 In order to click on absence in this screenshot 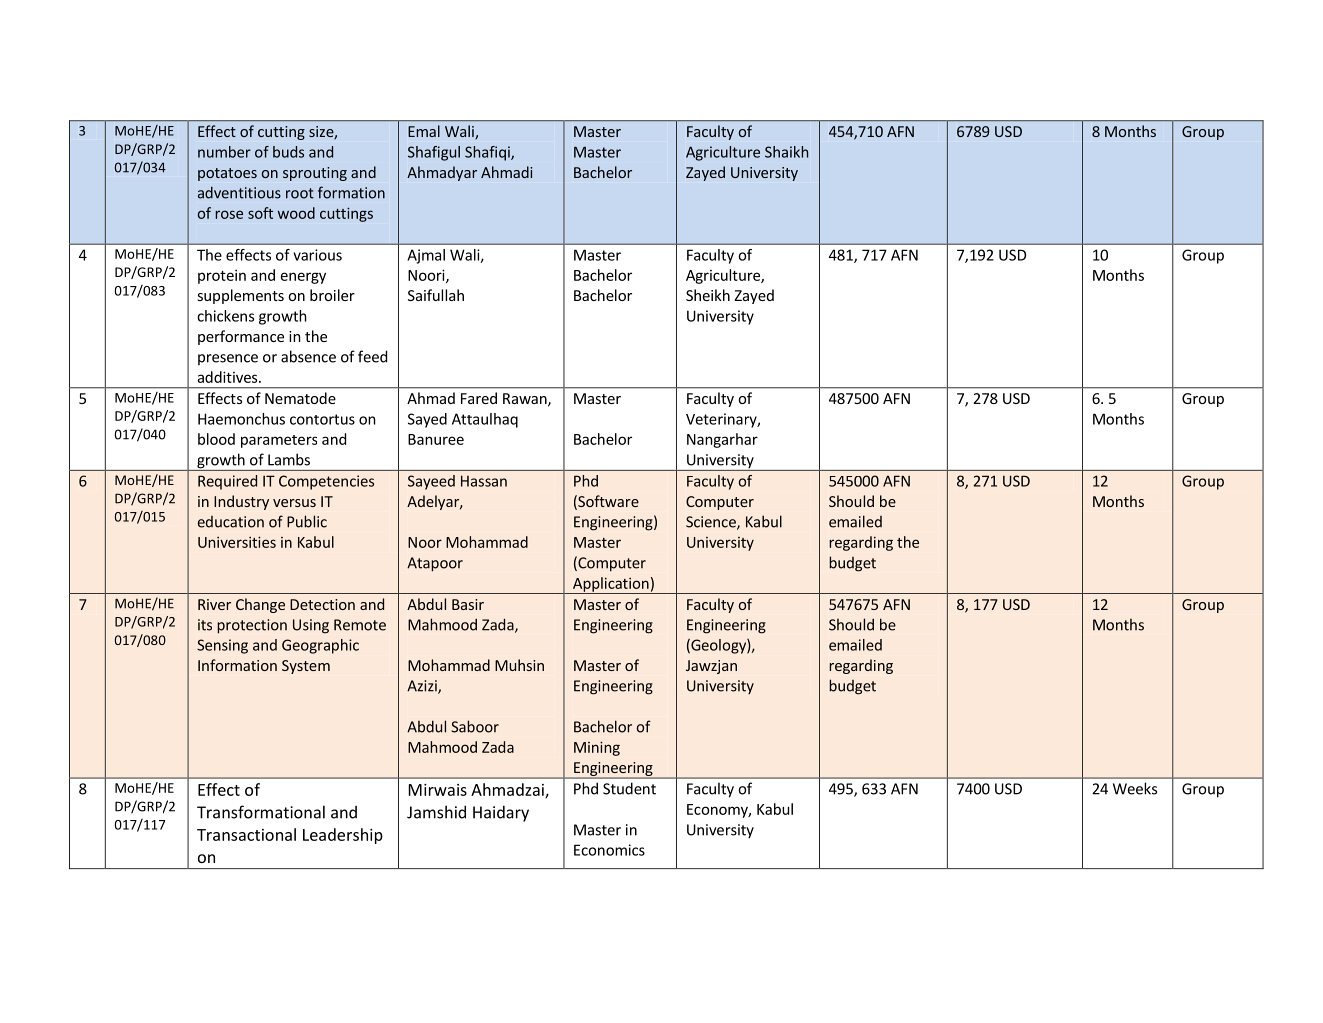, I will do `click(308, 356)`.
